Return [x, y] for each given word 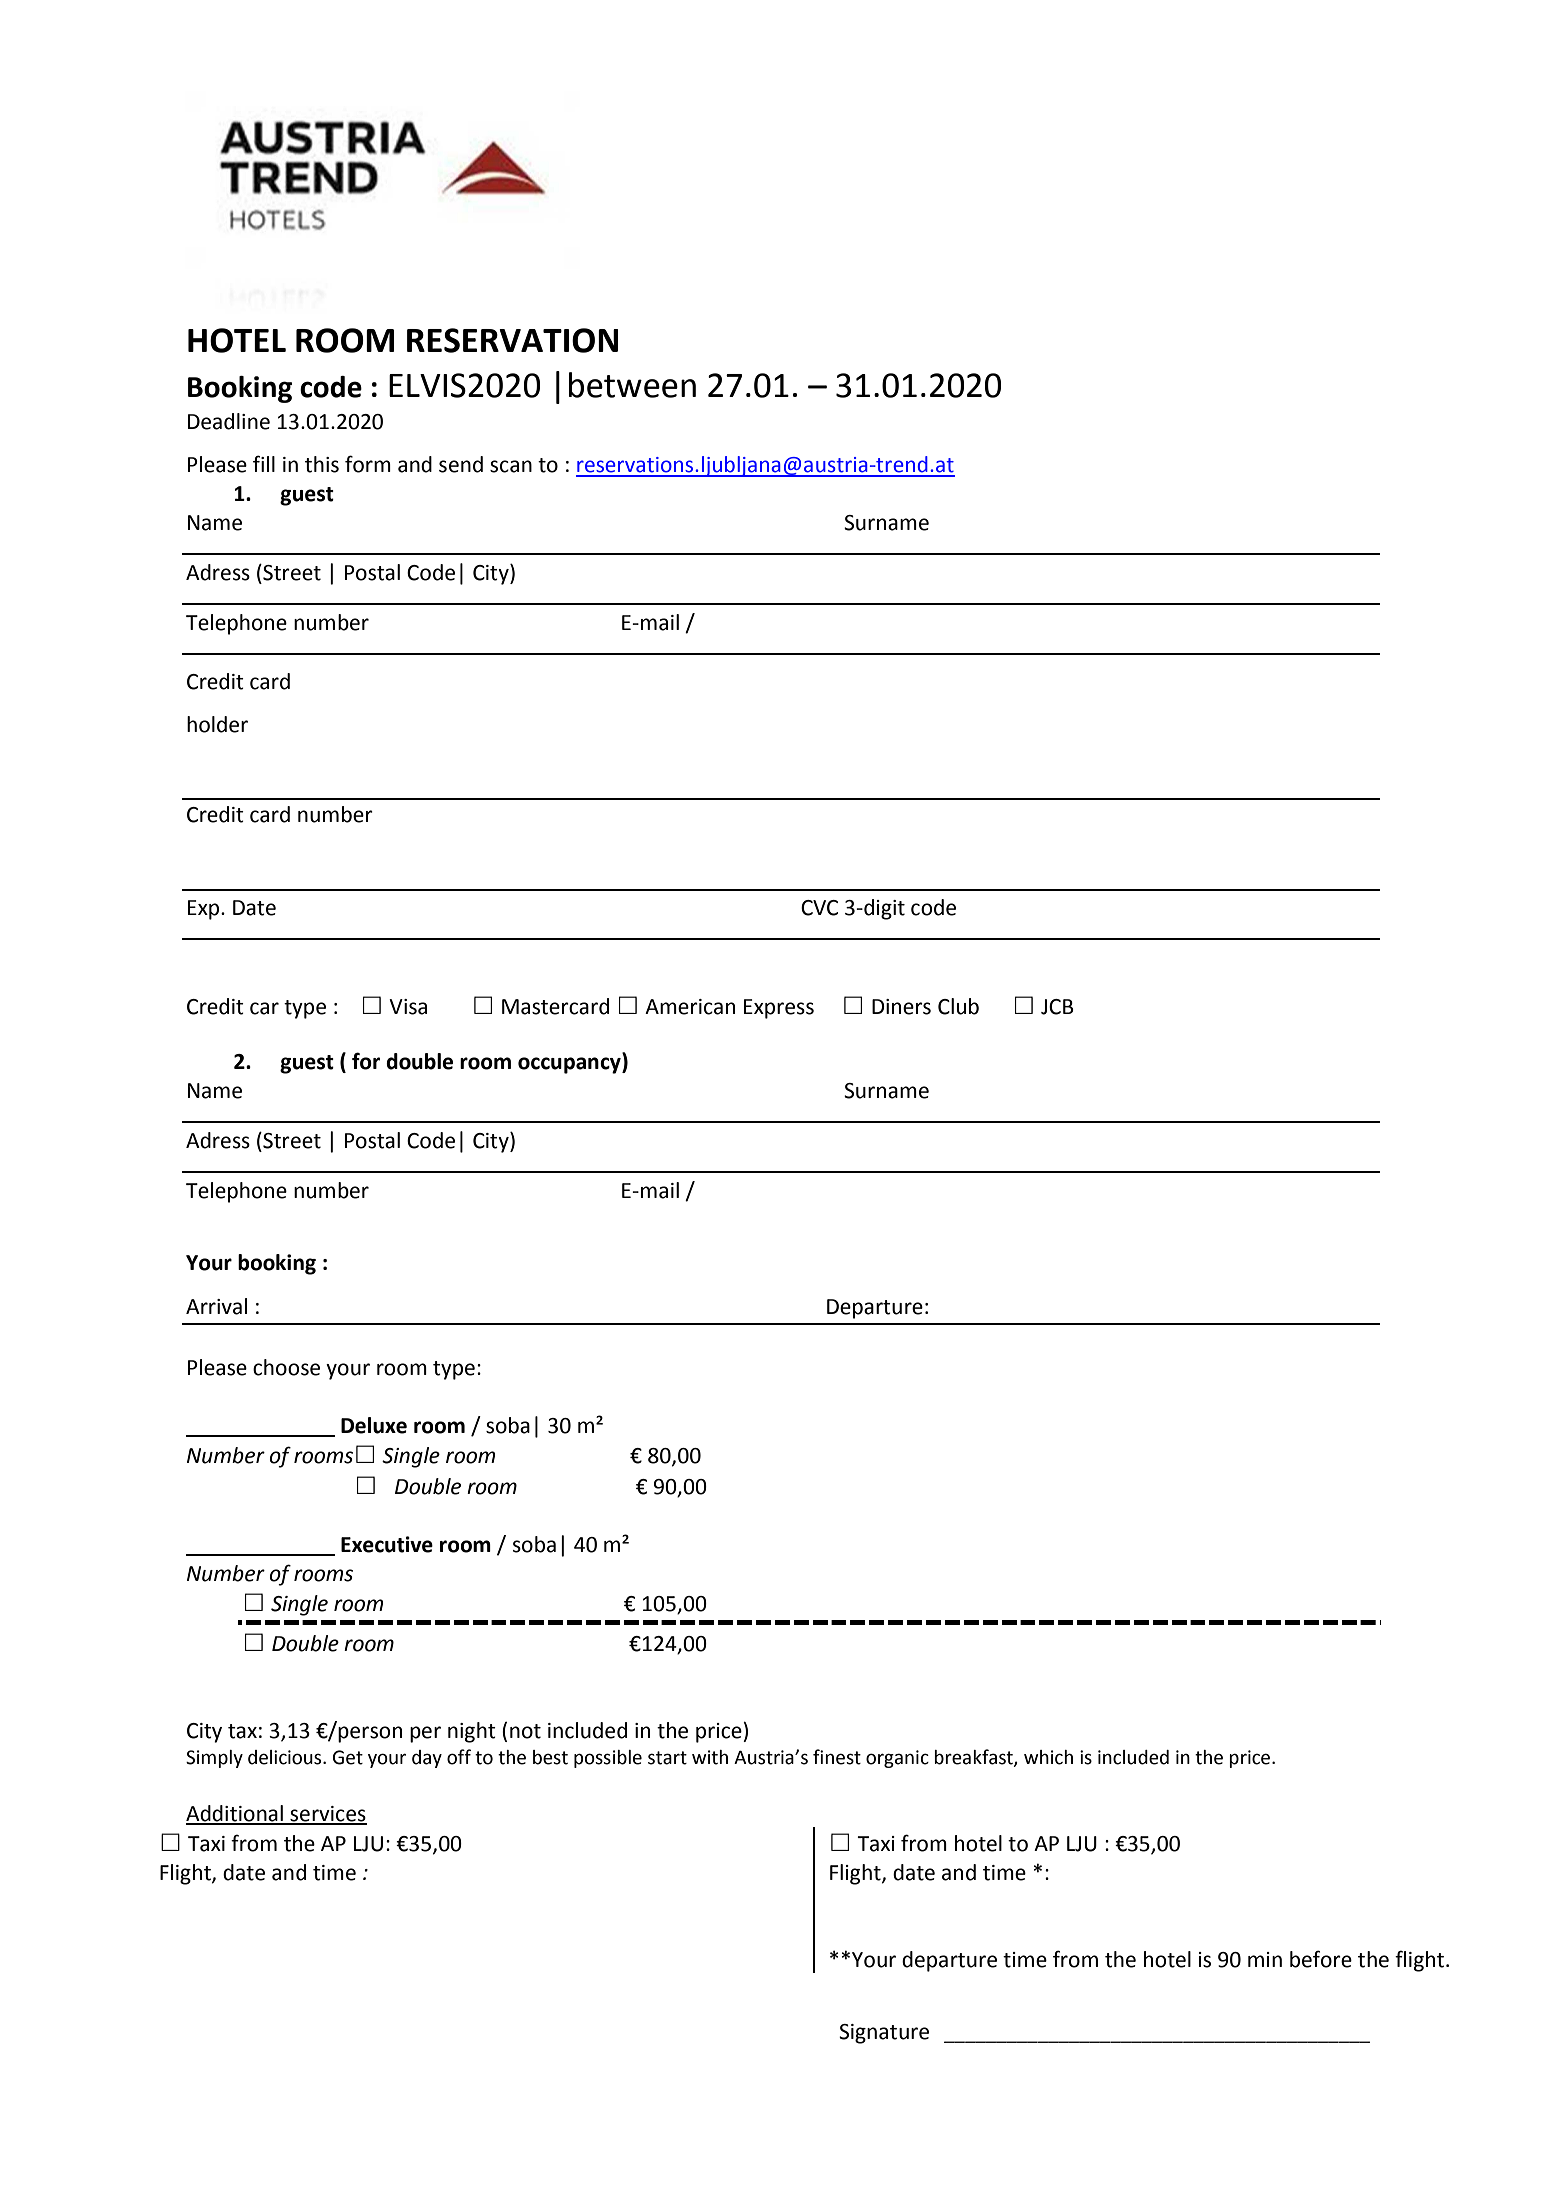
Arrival [216, 1306]
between [632, 385]
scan [511, 466]
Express [779, 1009]
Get [348, 1757]
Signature [884, 2034]
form [368, 464]
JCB [1057, 1007]
